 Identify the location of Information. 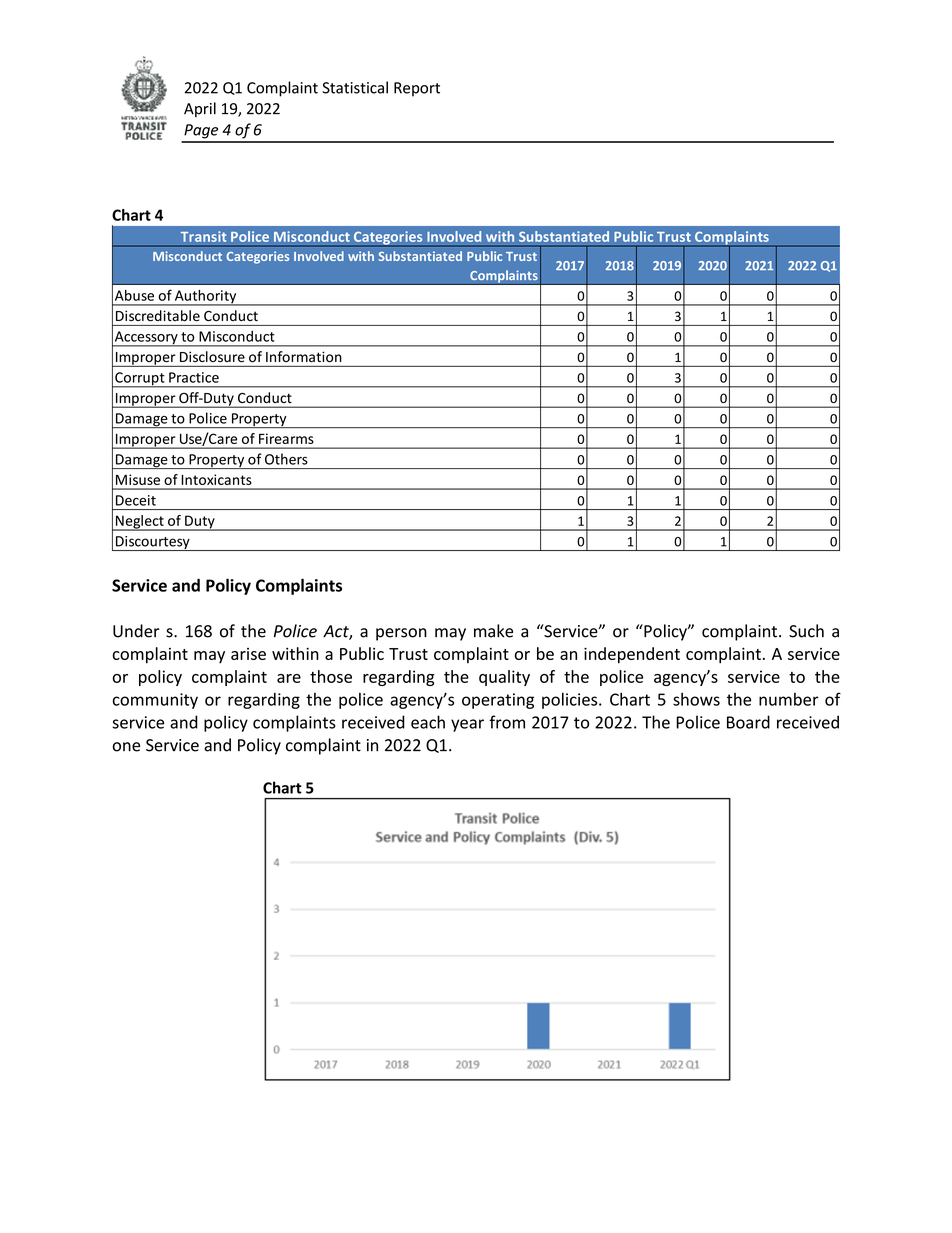
(303, 356).
